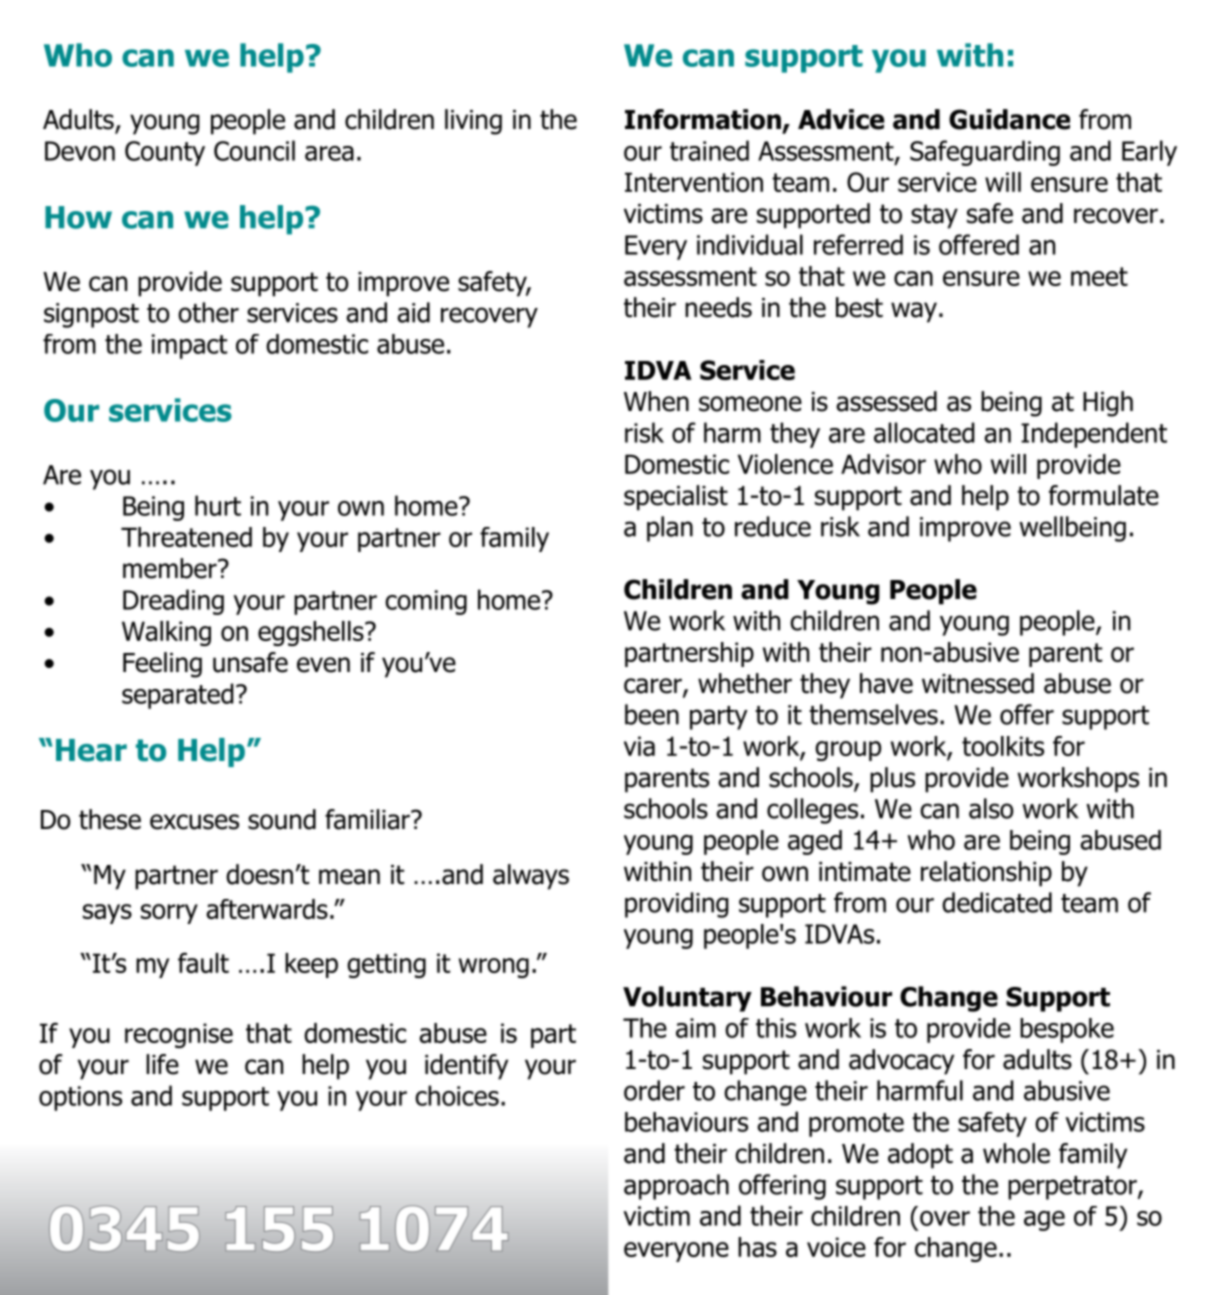  Describe the element at coordinates (986, 874) in the screenshot. I see `relationship` at that location.
